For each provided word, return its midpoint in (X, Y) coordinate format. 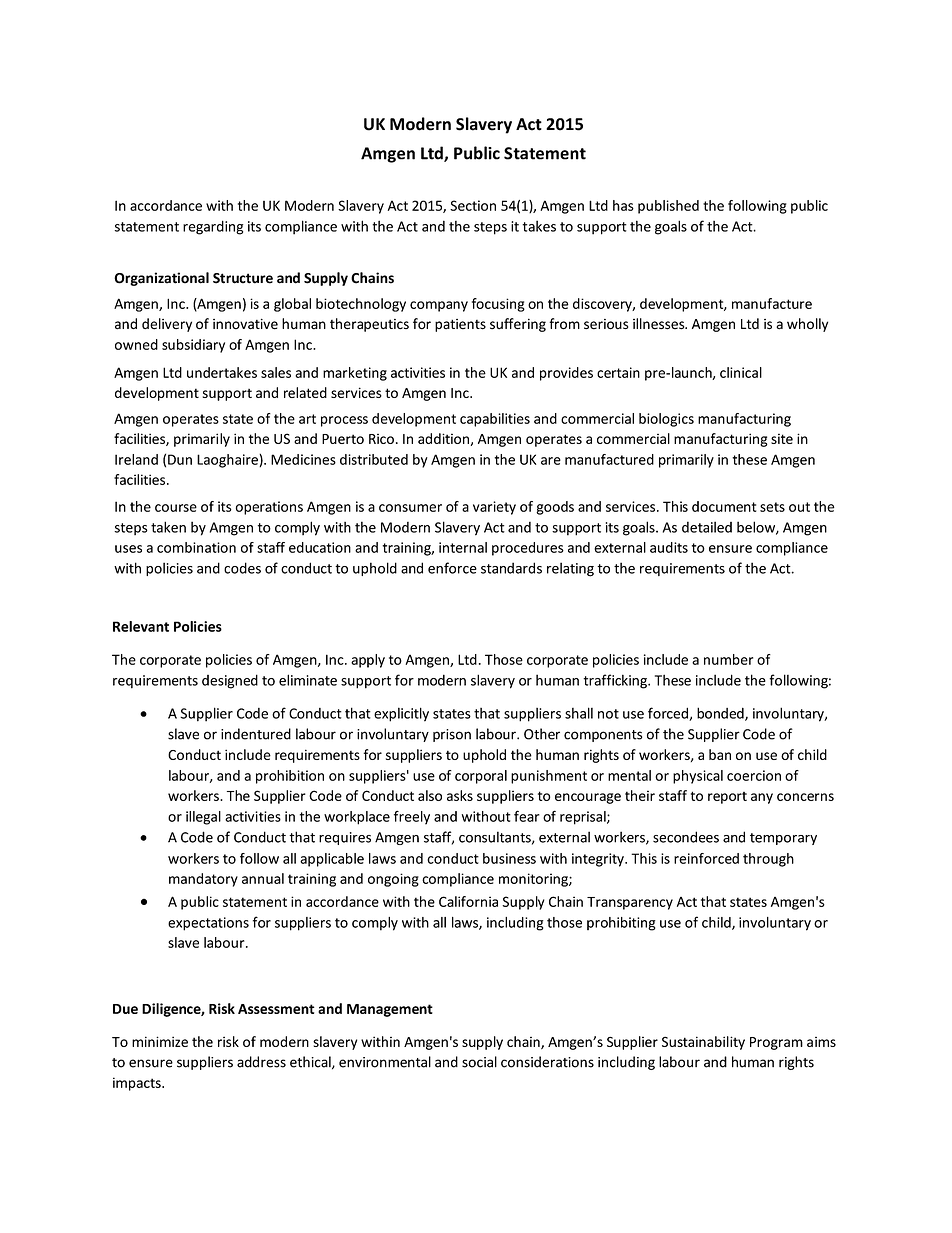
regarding (213, 227)
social (479, 1062)
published (668, 207)
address (261, 1062)
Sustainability (703, 1043)
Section (473, 205)
